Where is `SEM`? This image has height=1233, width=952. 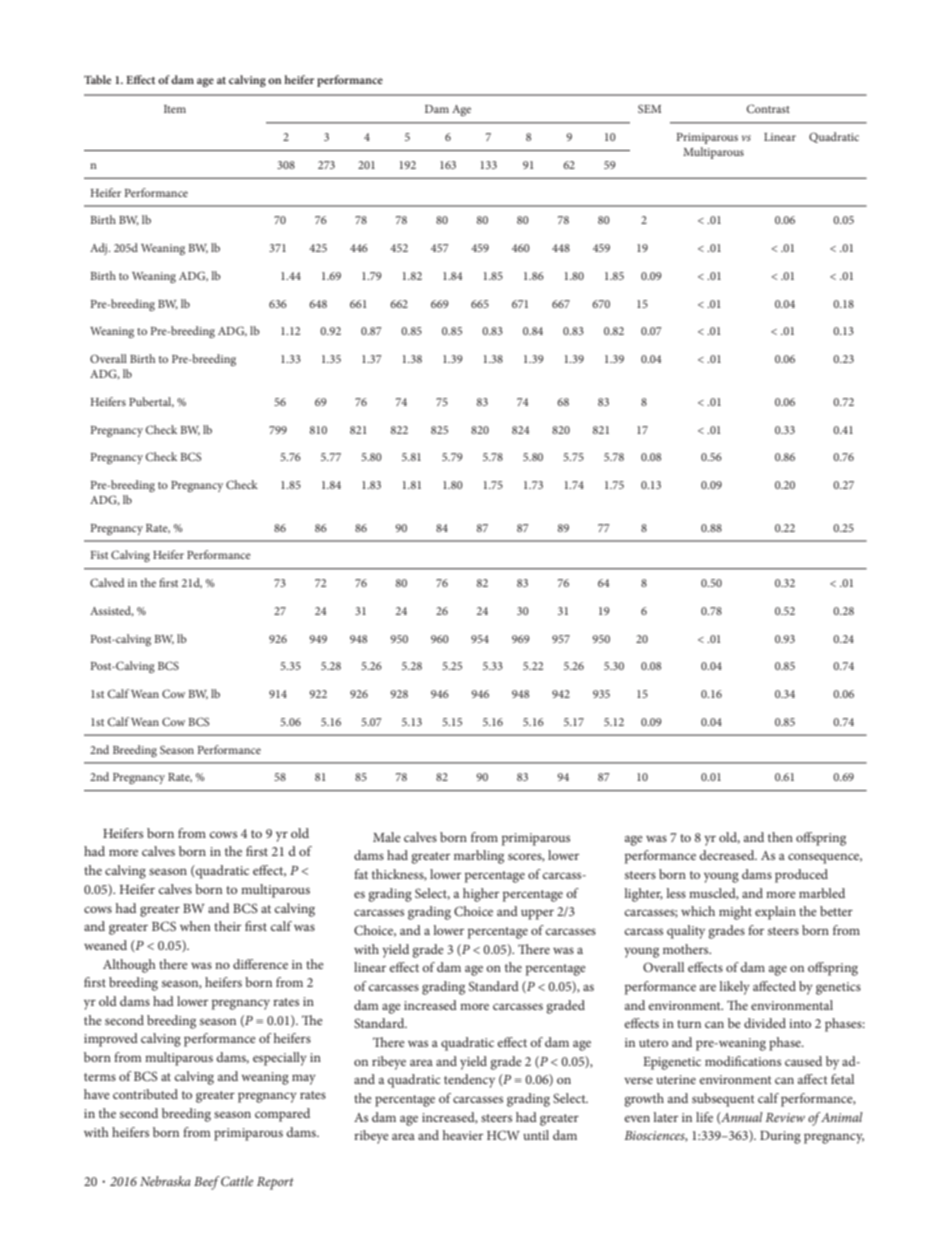 SEM is located at coordinates (649, 109).
